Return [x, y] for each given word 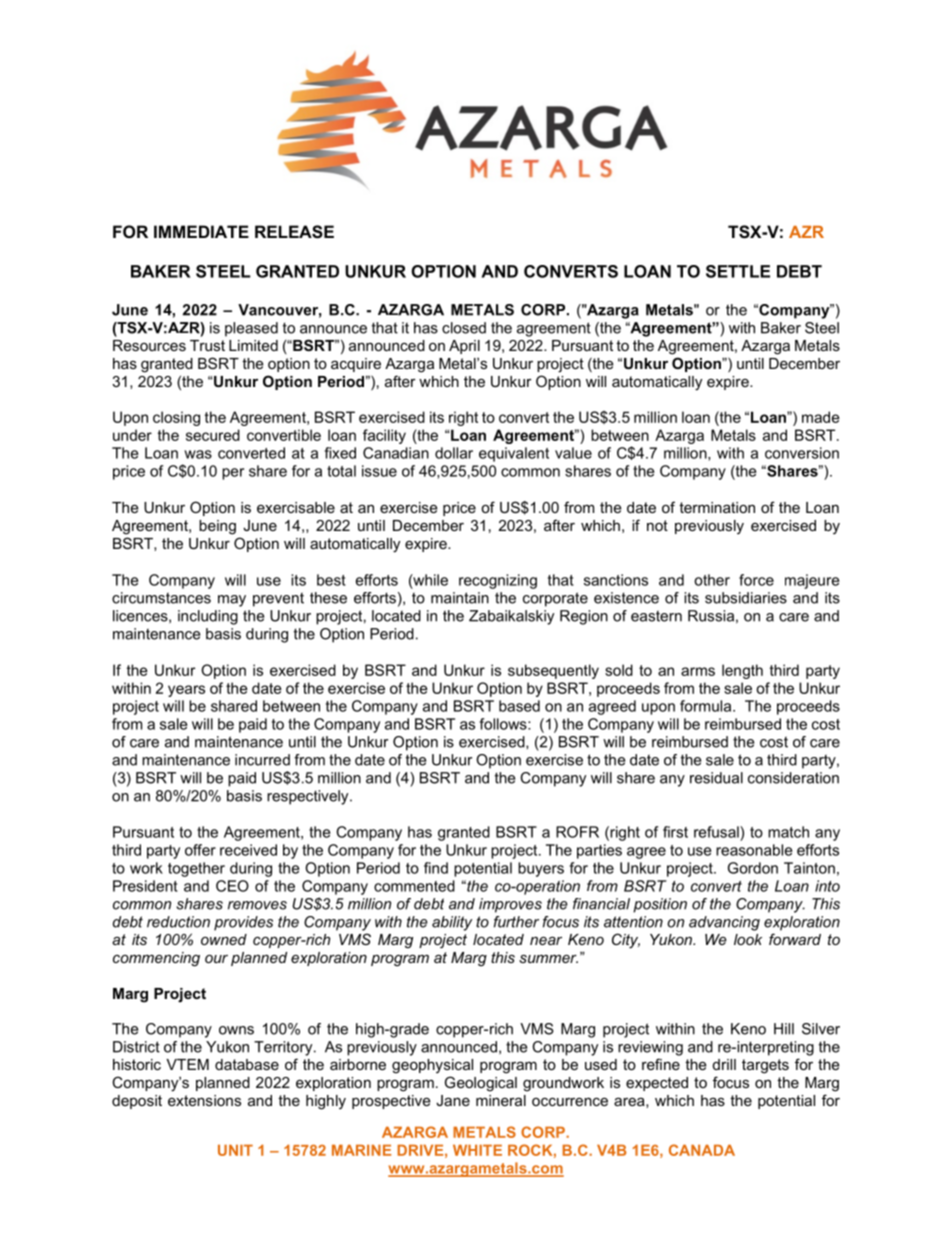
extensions [204, 1100]
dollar [454, 453]
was [198, 454]
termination [717, 507]
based [519, 706]
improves [510, 905]
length [742, 671]
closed [464, 328]
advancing [724, 923]
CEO [232, 886]
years [186, 691]
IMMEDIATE [201, 231]
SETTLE [738, 271]
